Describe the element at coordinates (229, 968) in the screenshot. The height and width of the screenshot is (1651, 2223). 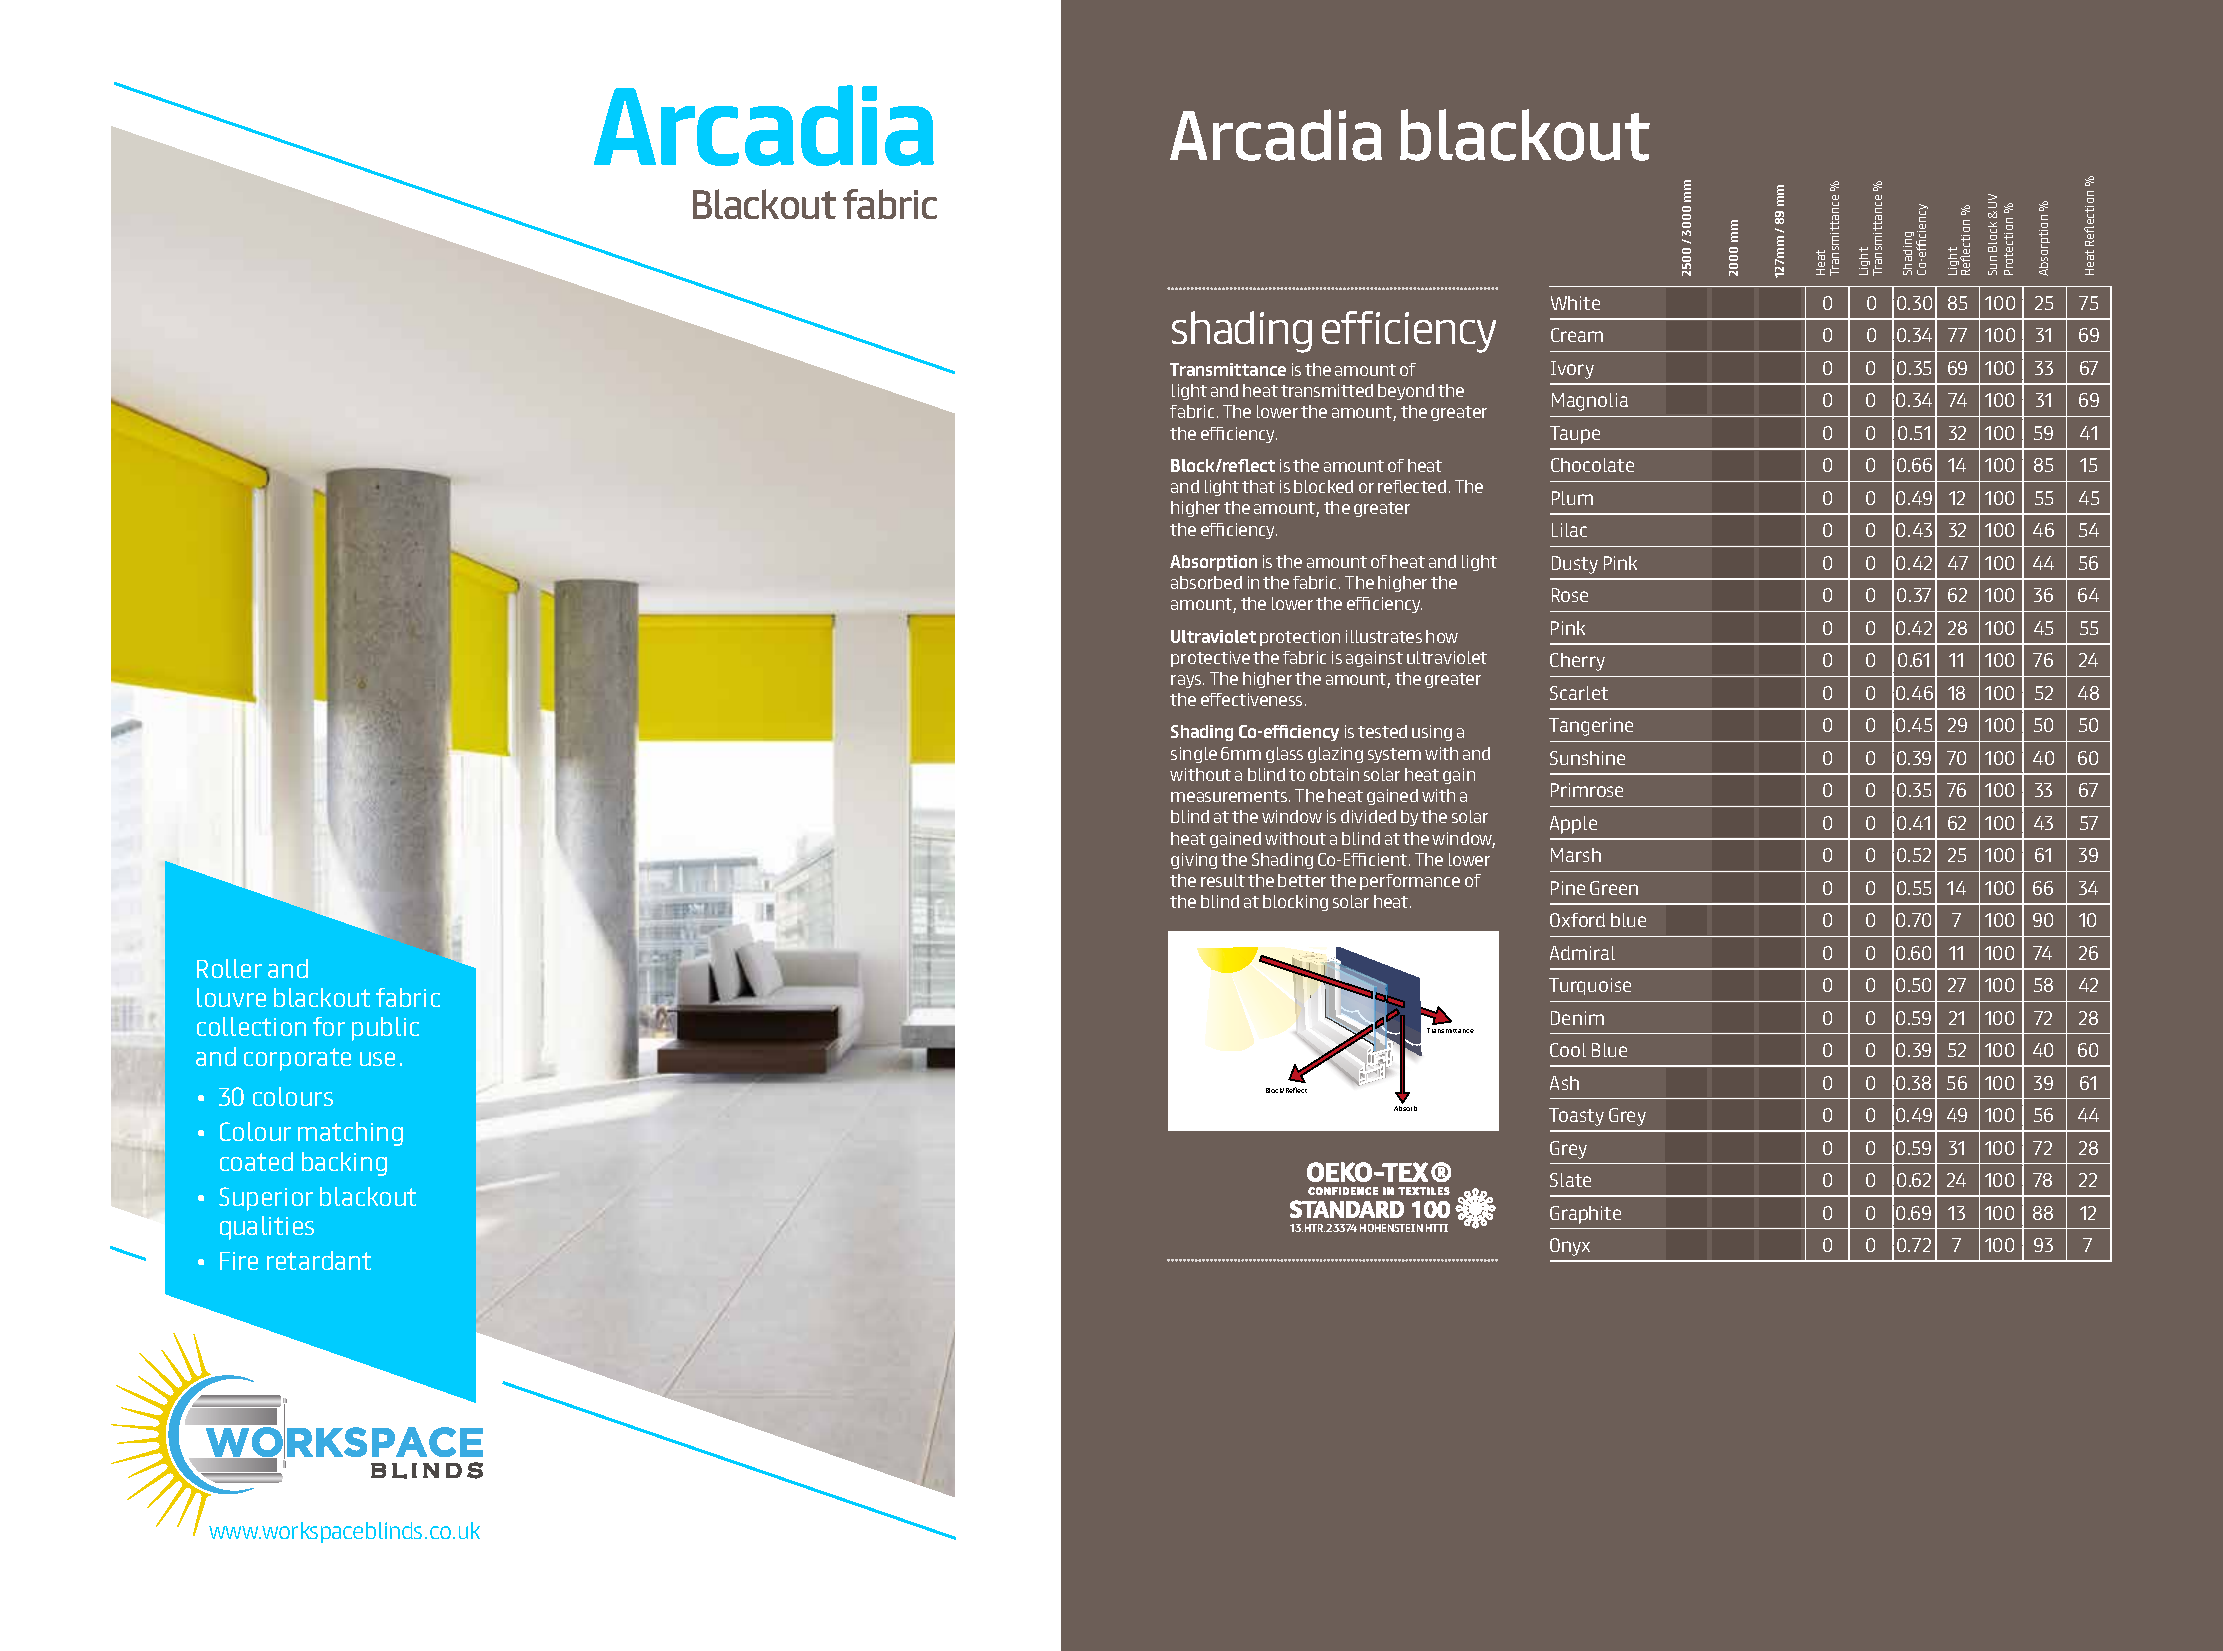
I see `Roller` at that location.
